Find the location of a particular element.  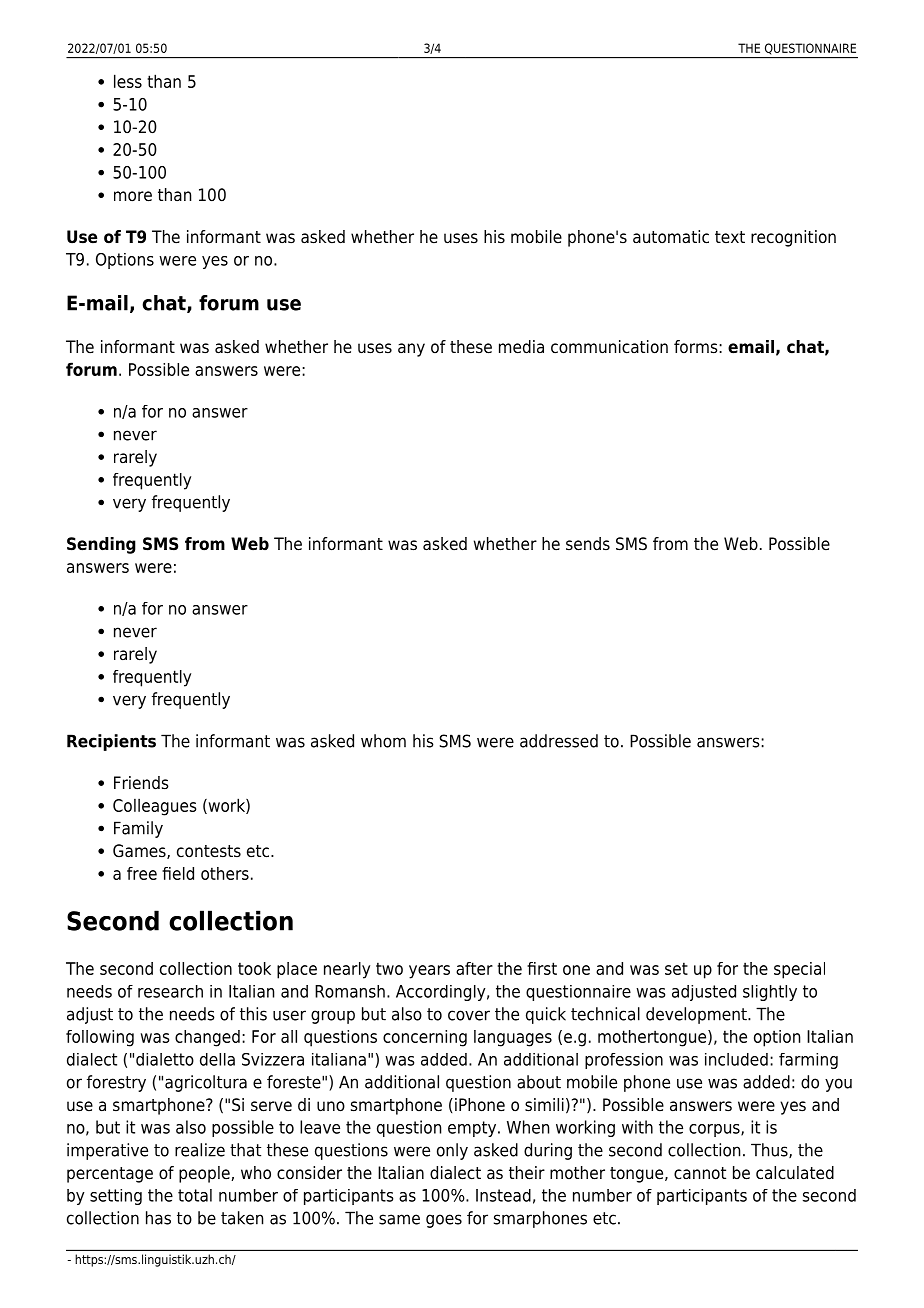

total is located at coordinates (195, 1195).
